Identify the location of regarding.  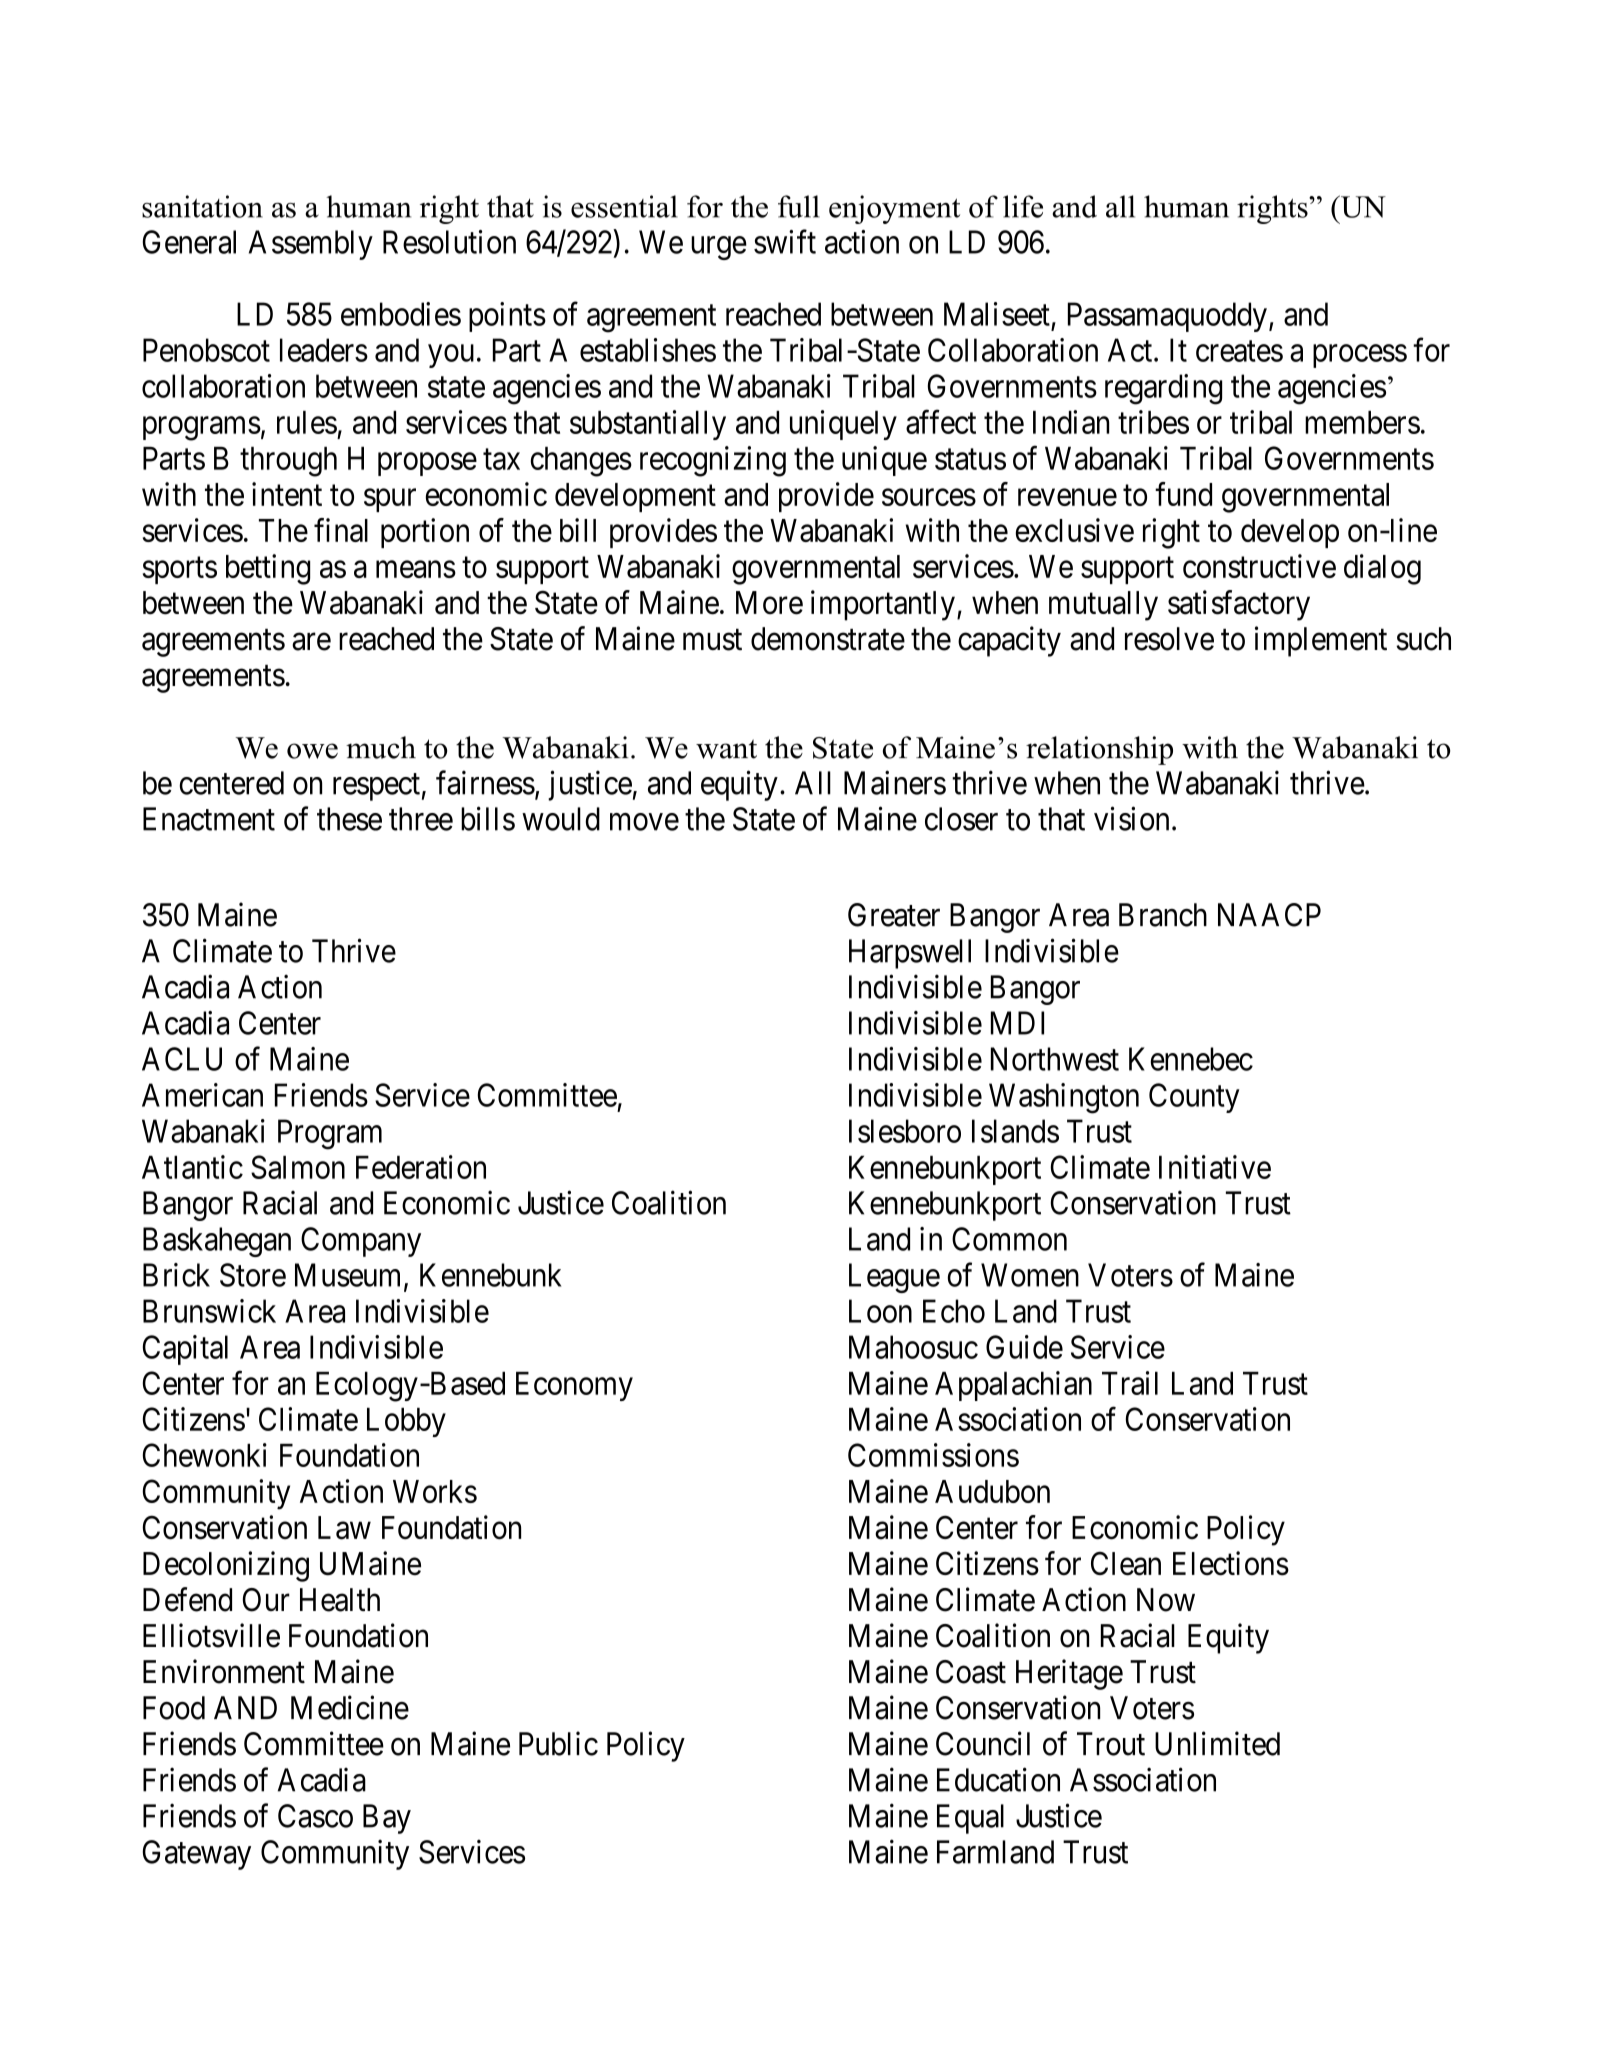
(1163, 389).
